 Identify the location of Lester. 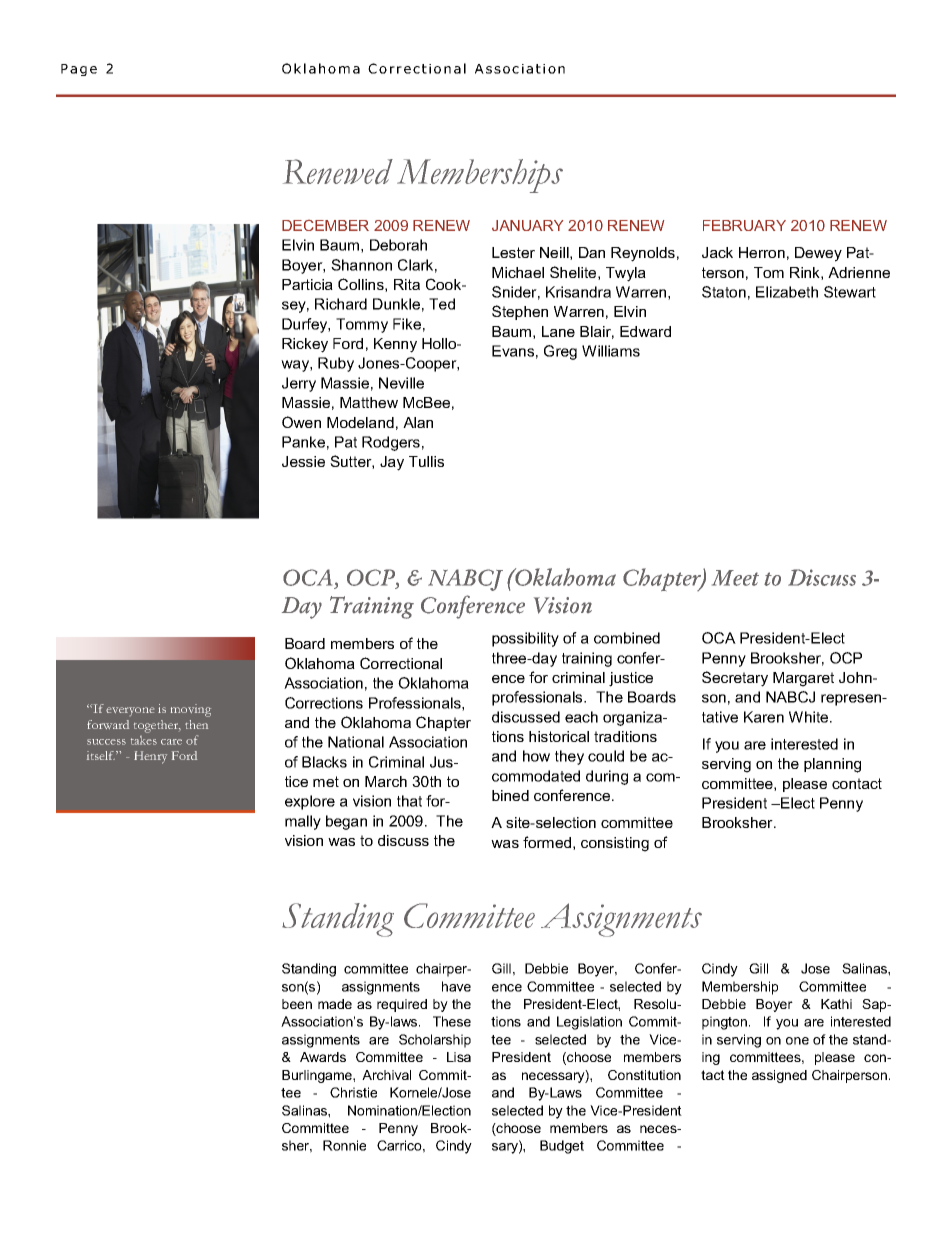
(513, 252).
